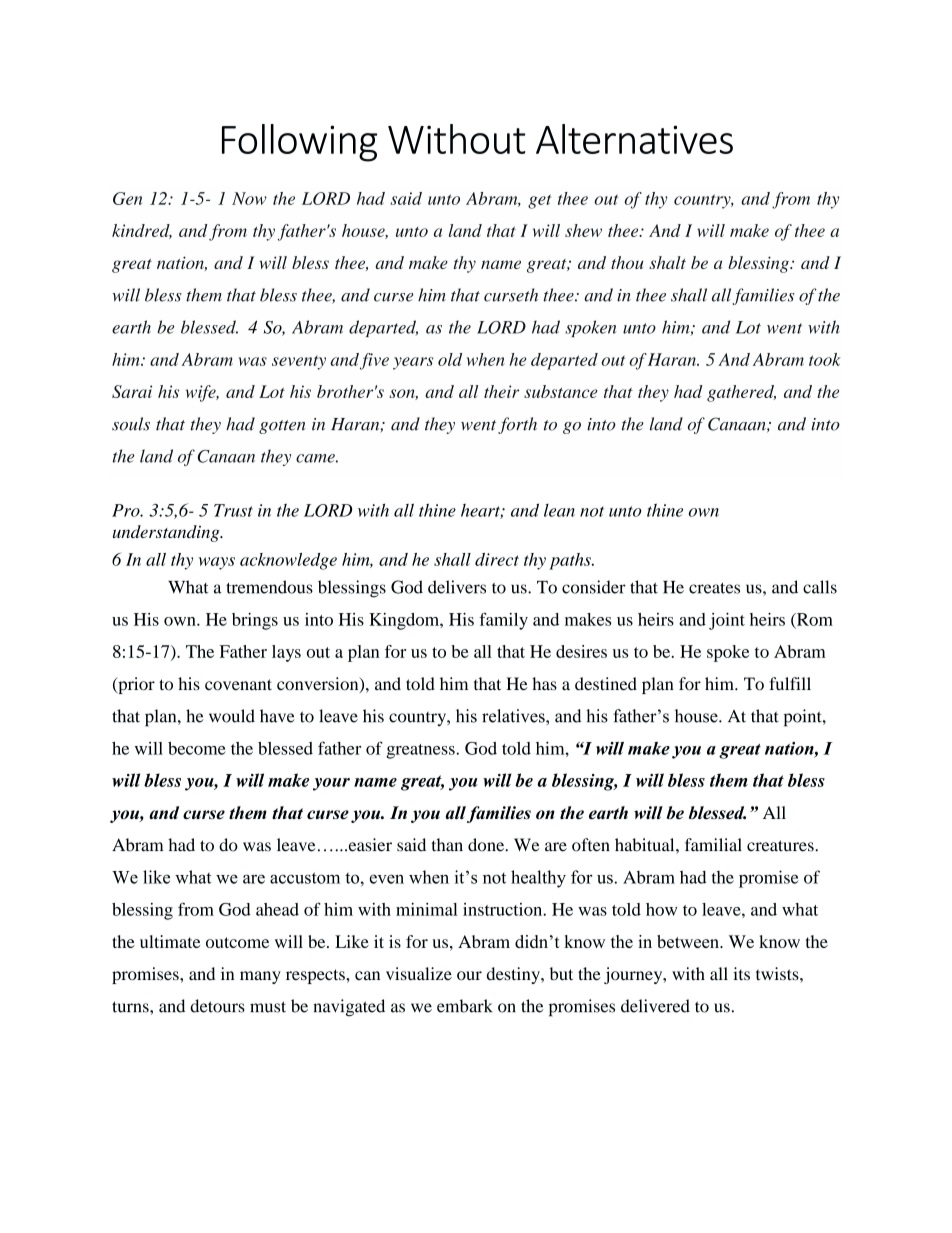  What do you see at coordinates (413, 363) in the document?
I see `years` at bounding box center [413, 363].
